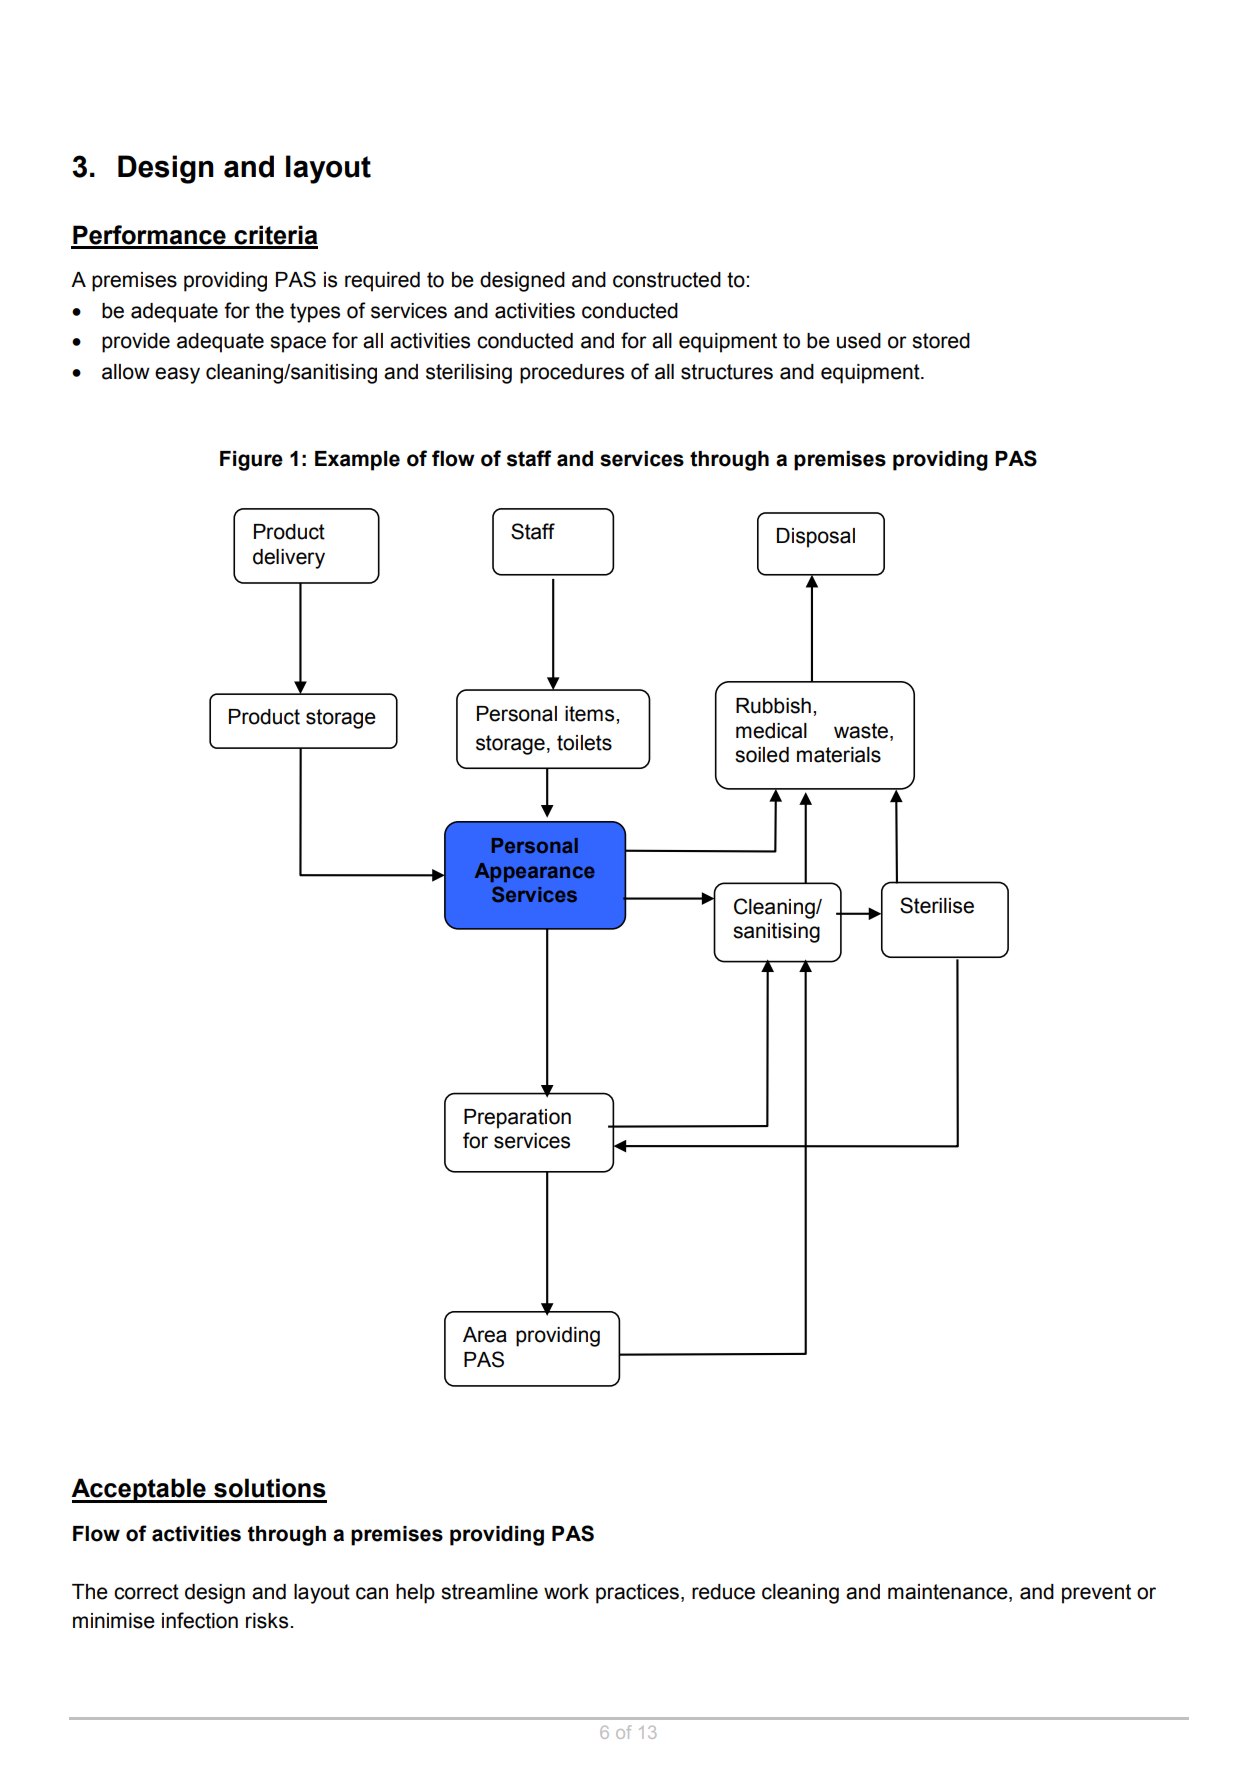  What do you see at coordinates (667, 280) in the page?
I see `constructed` at bounding box center [667, 280].
